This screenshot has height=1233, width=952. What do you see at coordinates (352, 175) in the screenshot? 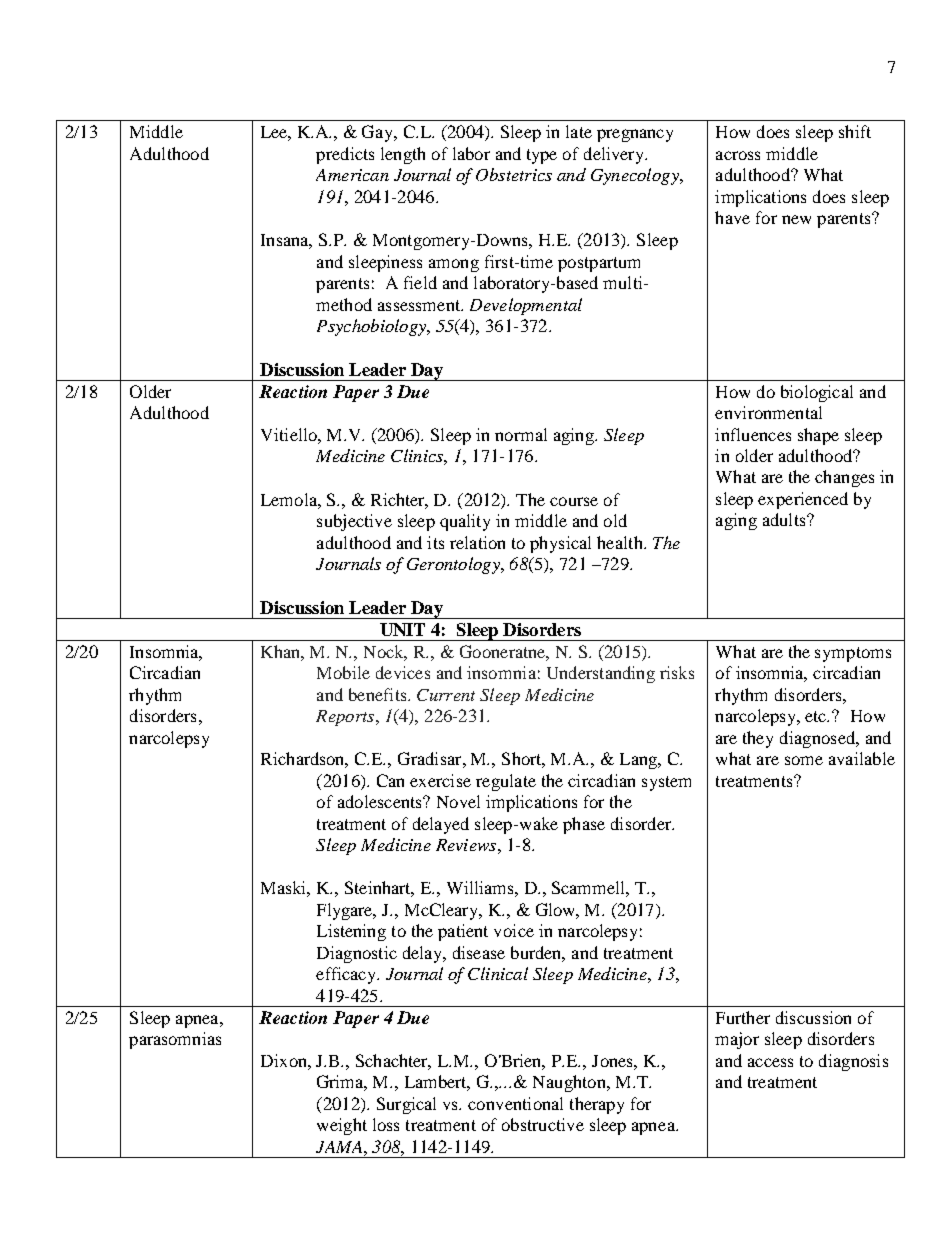
I see `American` at bounding box center [352, 175].
